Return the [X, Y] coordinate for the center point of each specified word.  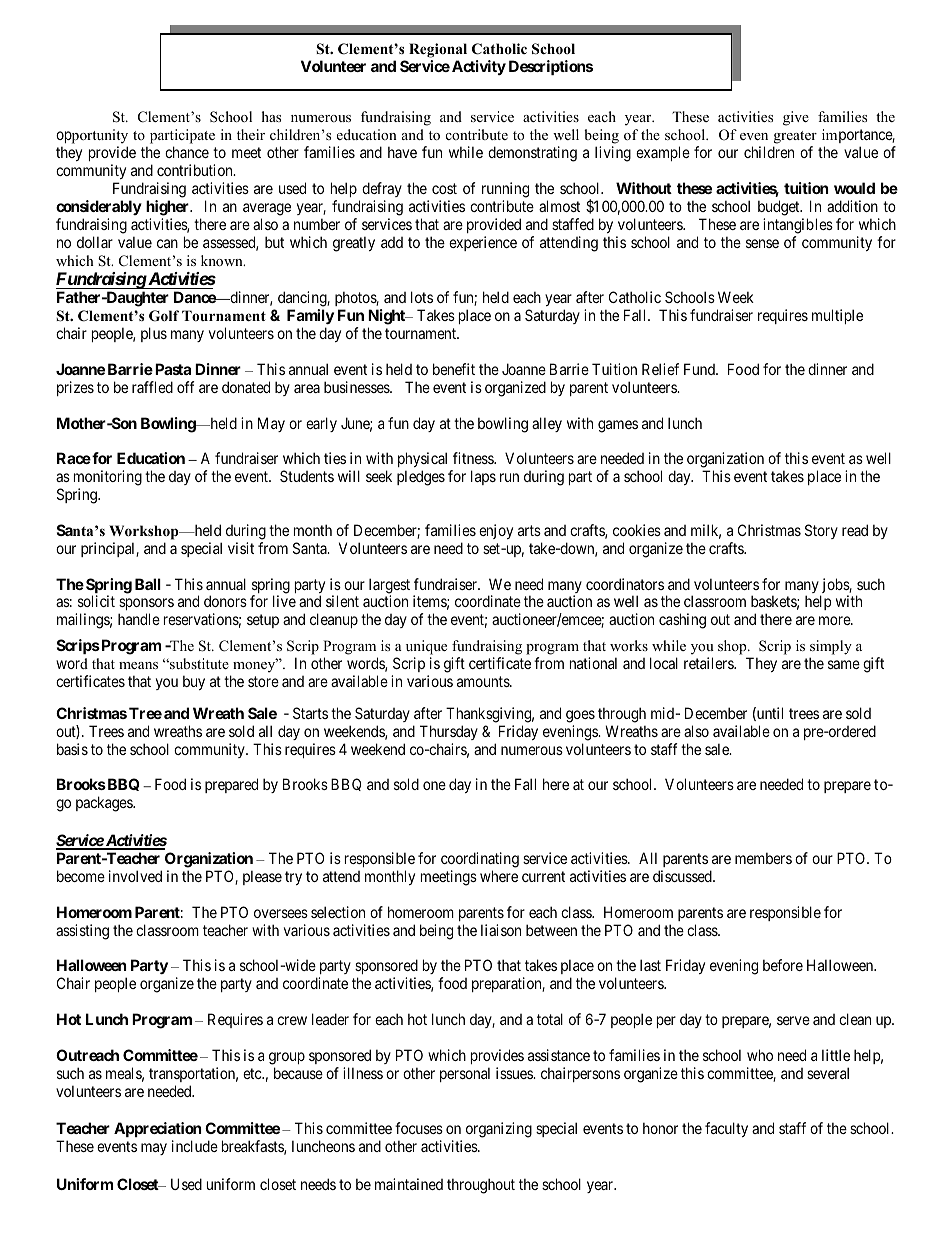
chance [187, 152]
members [763, 858]
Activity [479, 67]
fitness [474, 458]
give [796, 118]
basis [72, 749]
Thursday [449, 732]
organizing [499, 1130]
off [186, 387]
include [195, 1146]
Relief [660, 369]
